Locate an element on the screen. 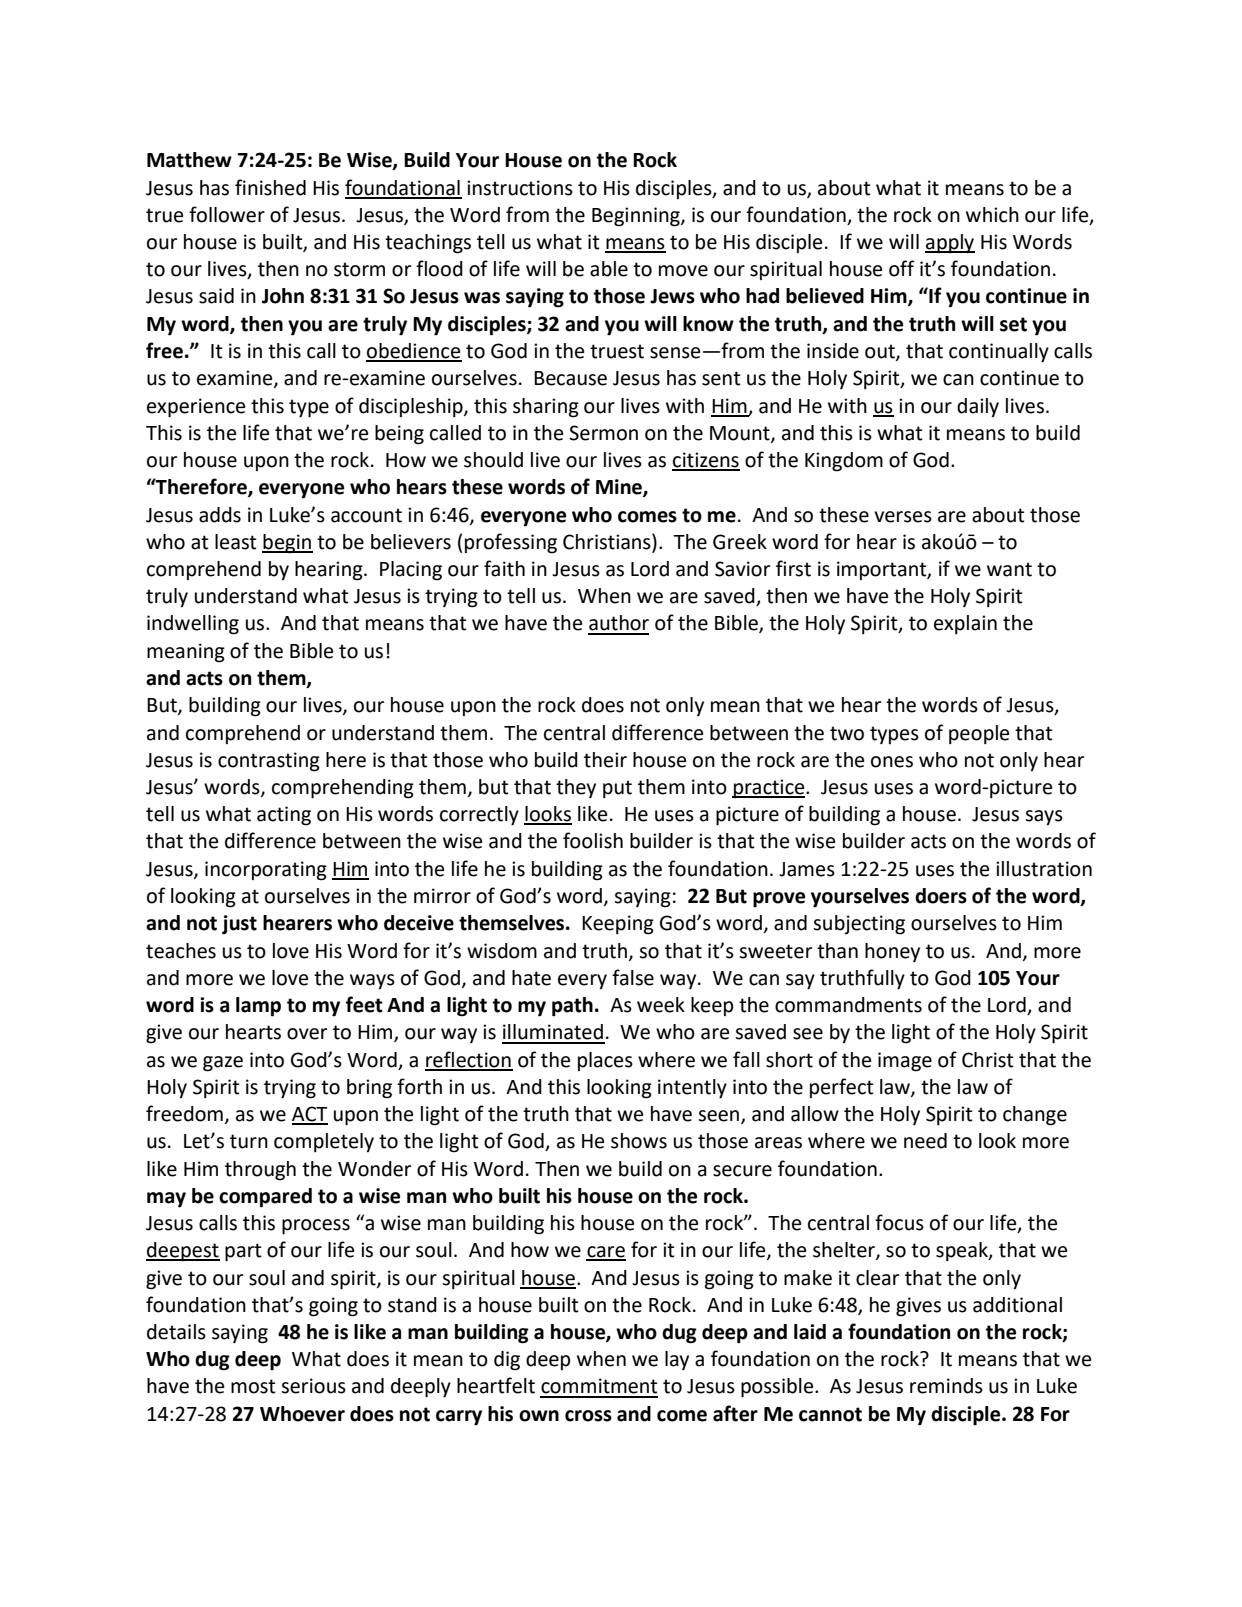 The image size is (1242, 1607). verses is located at coordinates (903, 517).
